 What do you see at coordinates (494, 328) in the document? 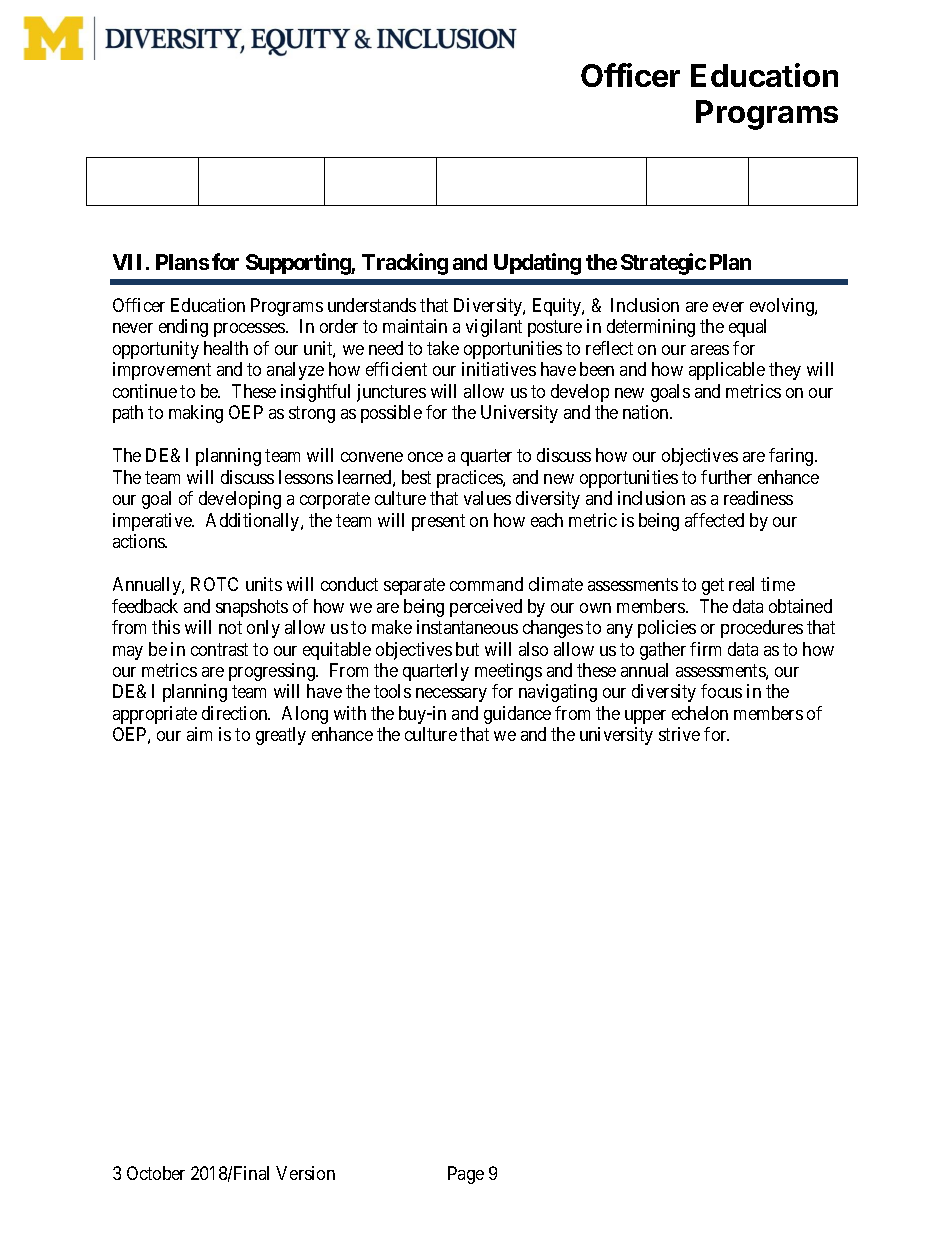
I see `vigilant` at bounding box center [494, 328].
